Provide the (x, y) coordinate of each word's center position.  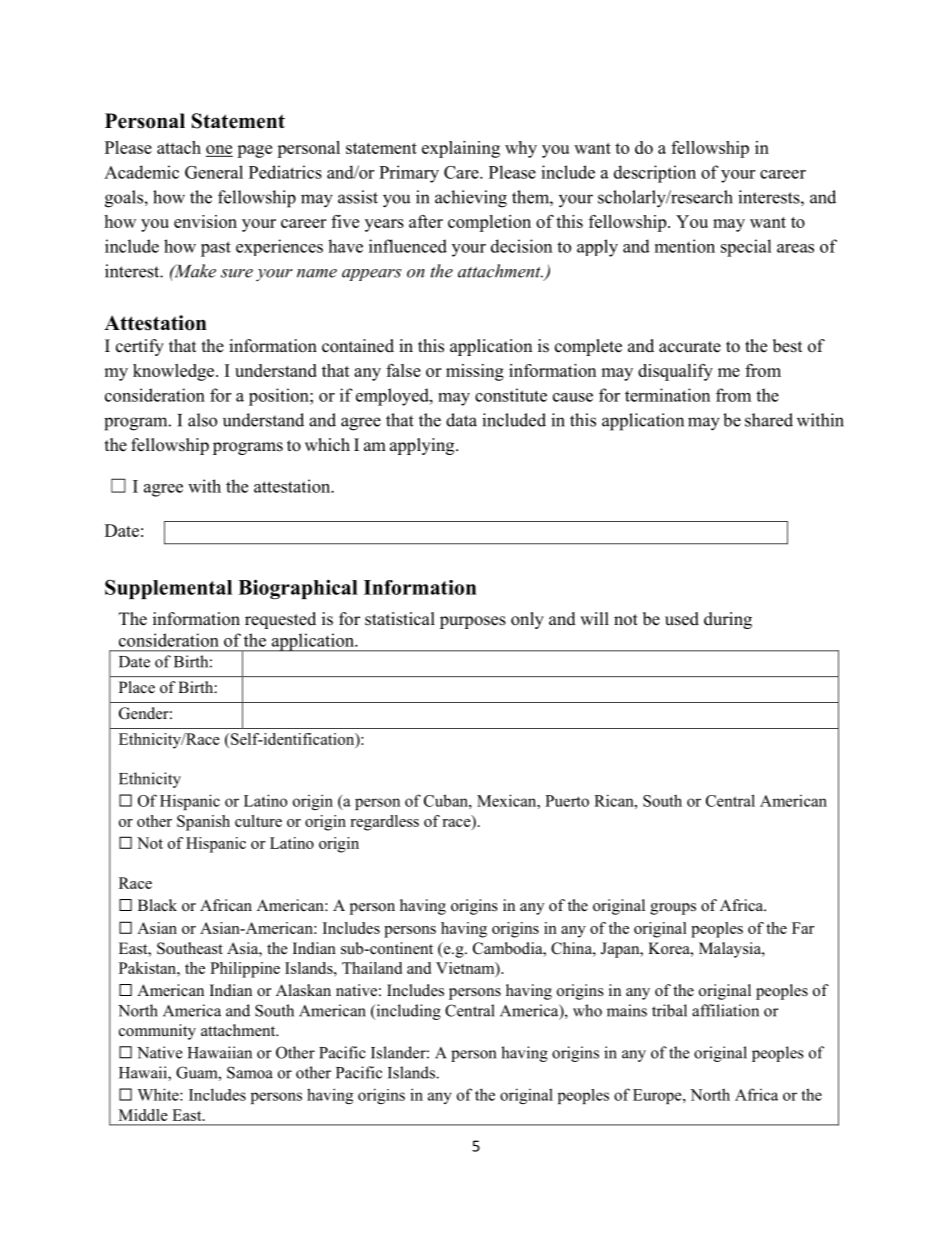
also (202, 420)
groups (673, 909)
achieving (471, 199)
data (461, 420)
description (655, 174)
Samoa (250, 1072)
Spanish (203, 823)
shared (769, 420)
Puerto (567, 801)
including (407, 1012)
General (214, 172)
